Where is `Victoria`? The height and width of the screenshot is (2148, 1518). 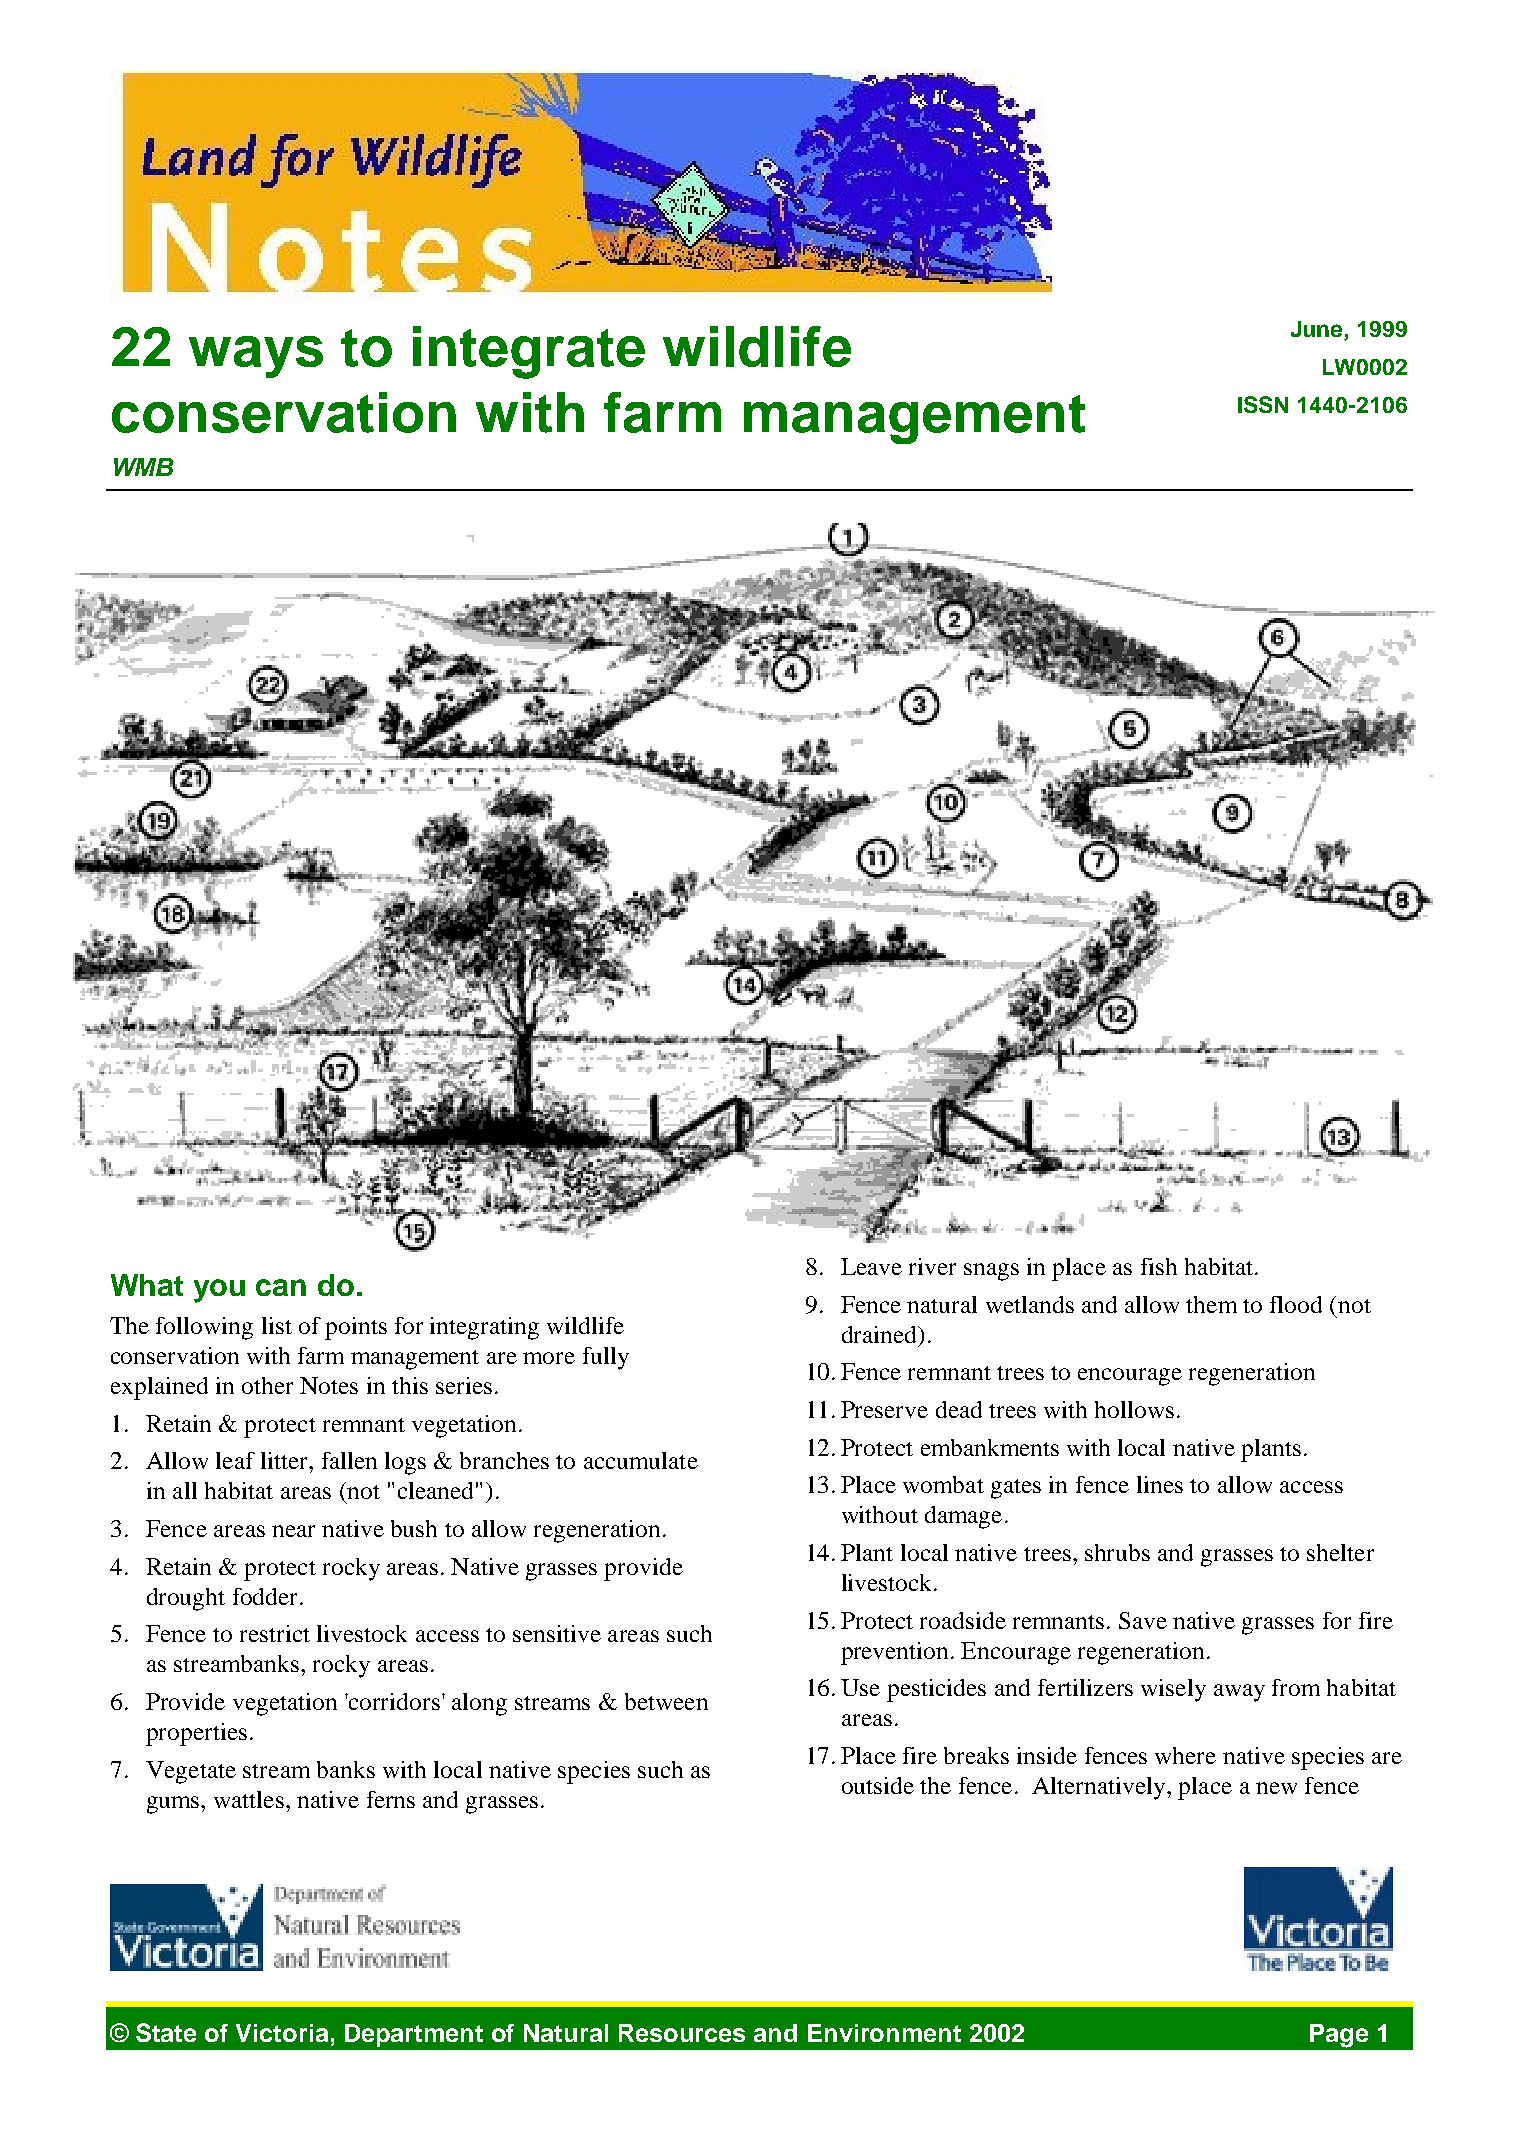
Victoria is located at coordinates (282, 2033).
